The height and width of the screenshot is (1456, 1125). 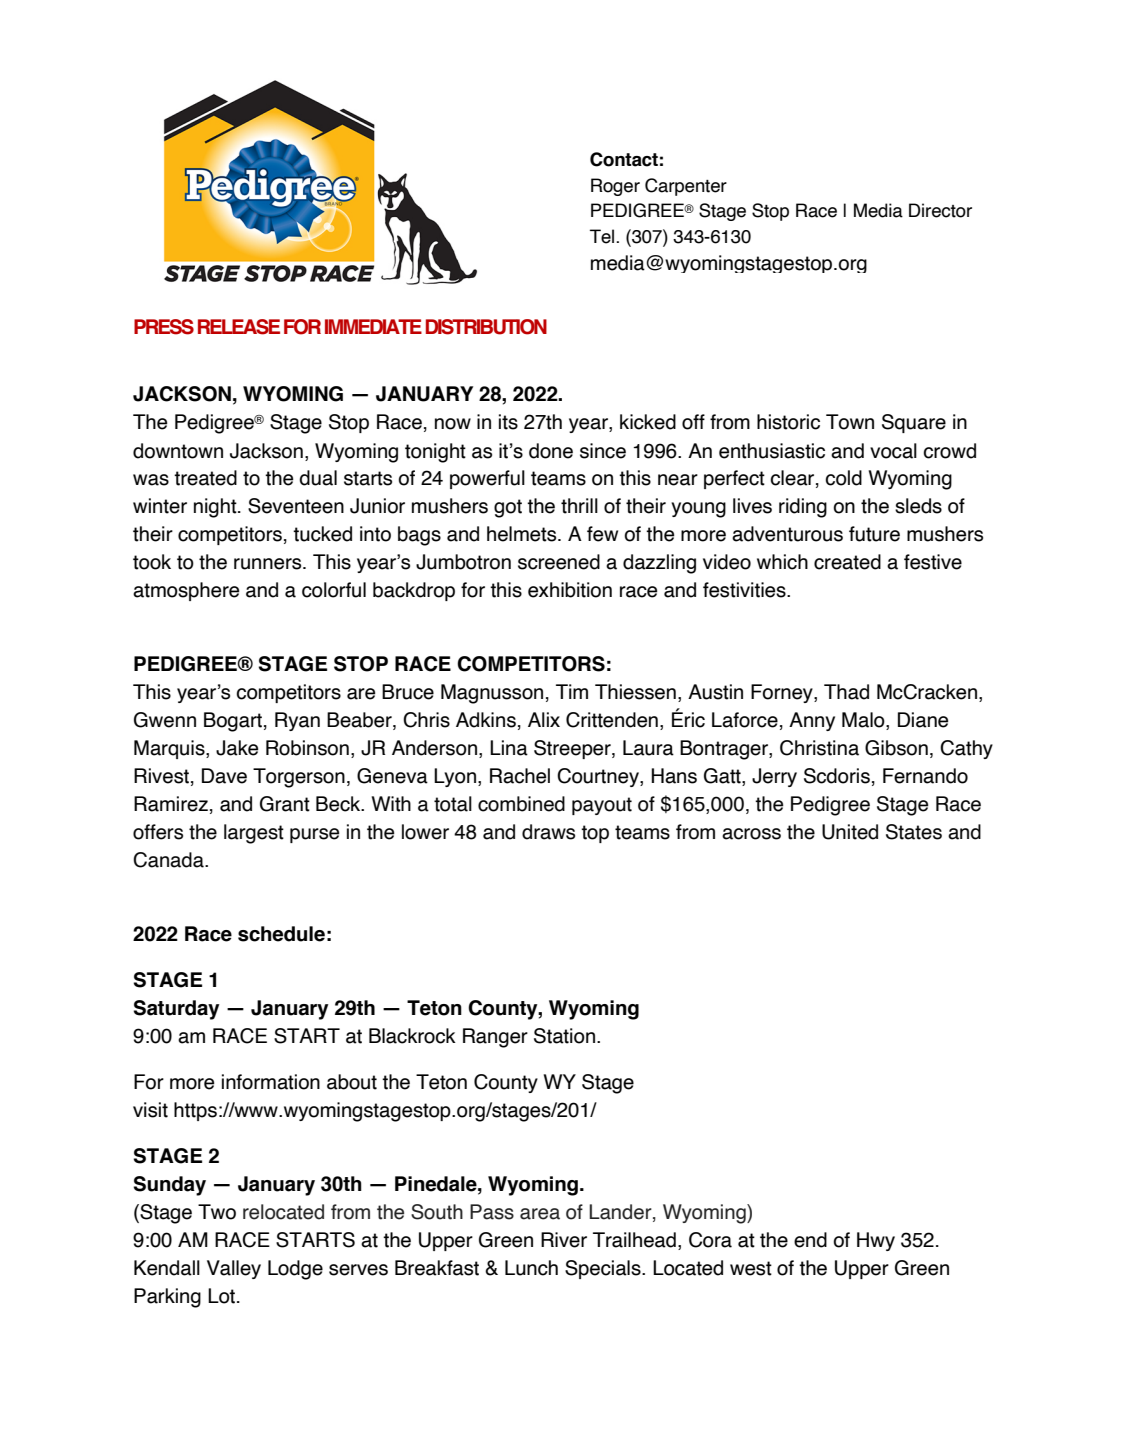 What do you see at coordinates (572, 691) in the screenshot?
I see `Tim` at bounding box center [572, 691].
